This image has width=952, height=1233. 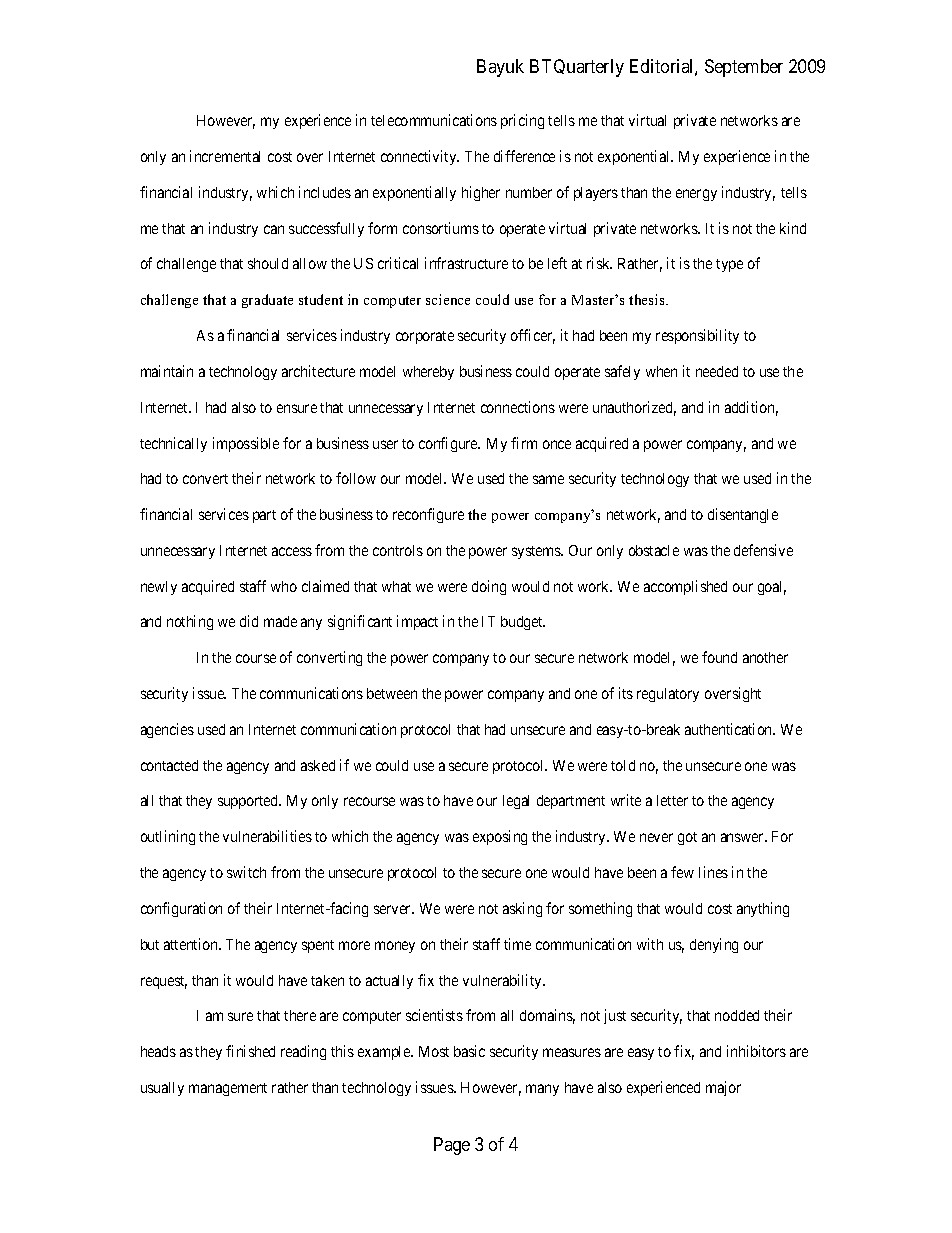 What do you see at coordinates (744, 68) in the image?
I see `September` at bounding box center [744, 68].
